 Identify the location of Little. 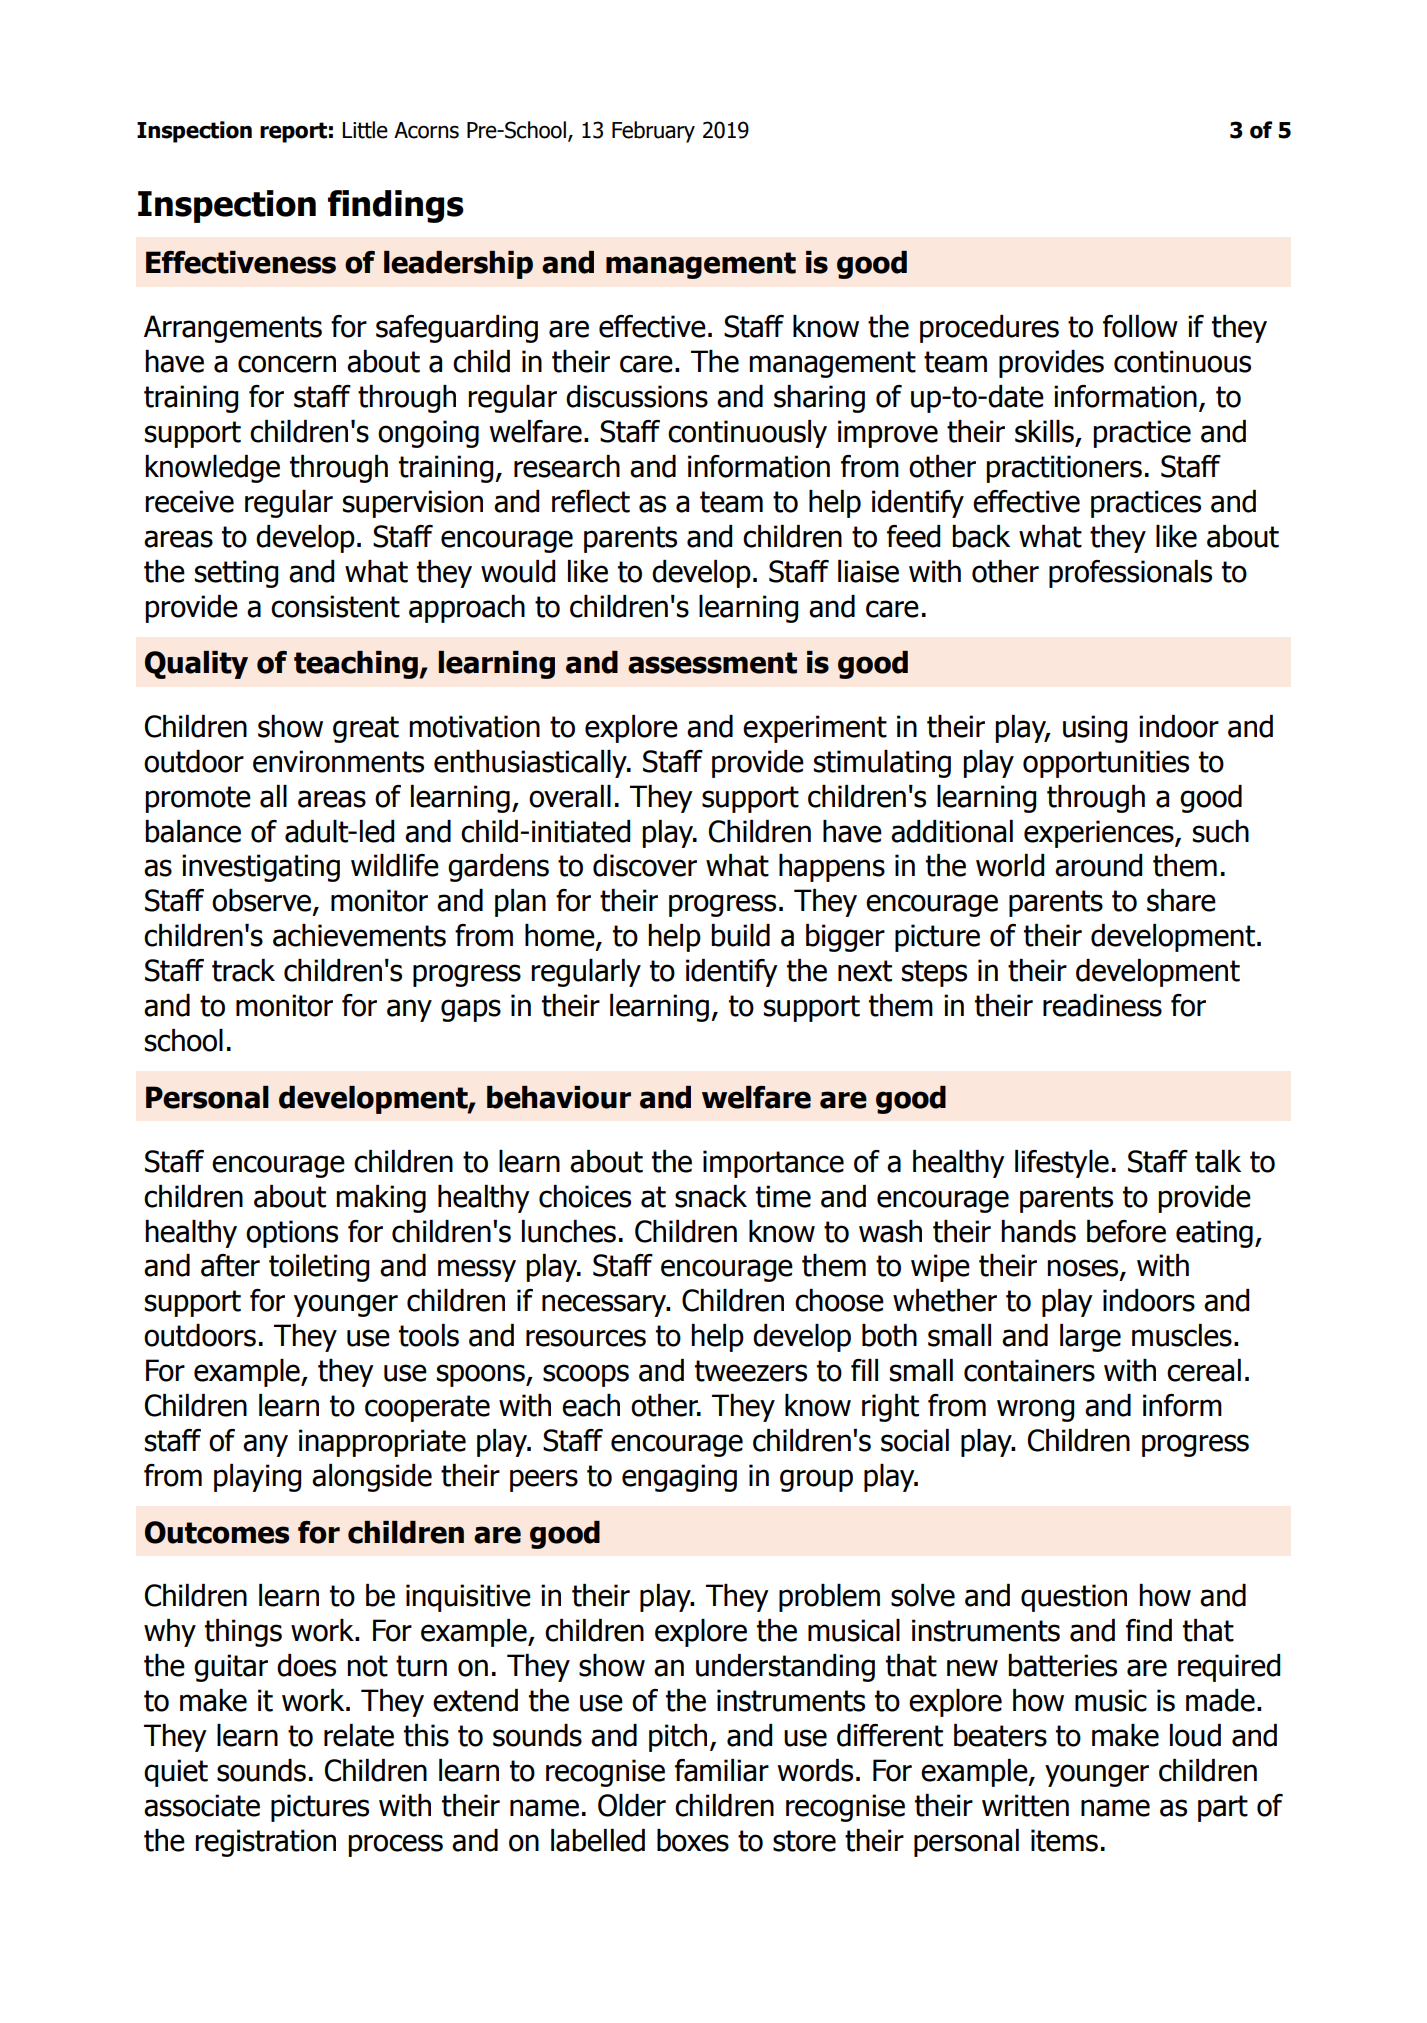
(365, 130).
